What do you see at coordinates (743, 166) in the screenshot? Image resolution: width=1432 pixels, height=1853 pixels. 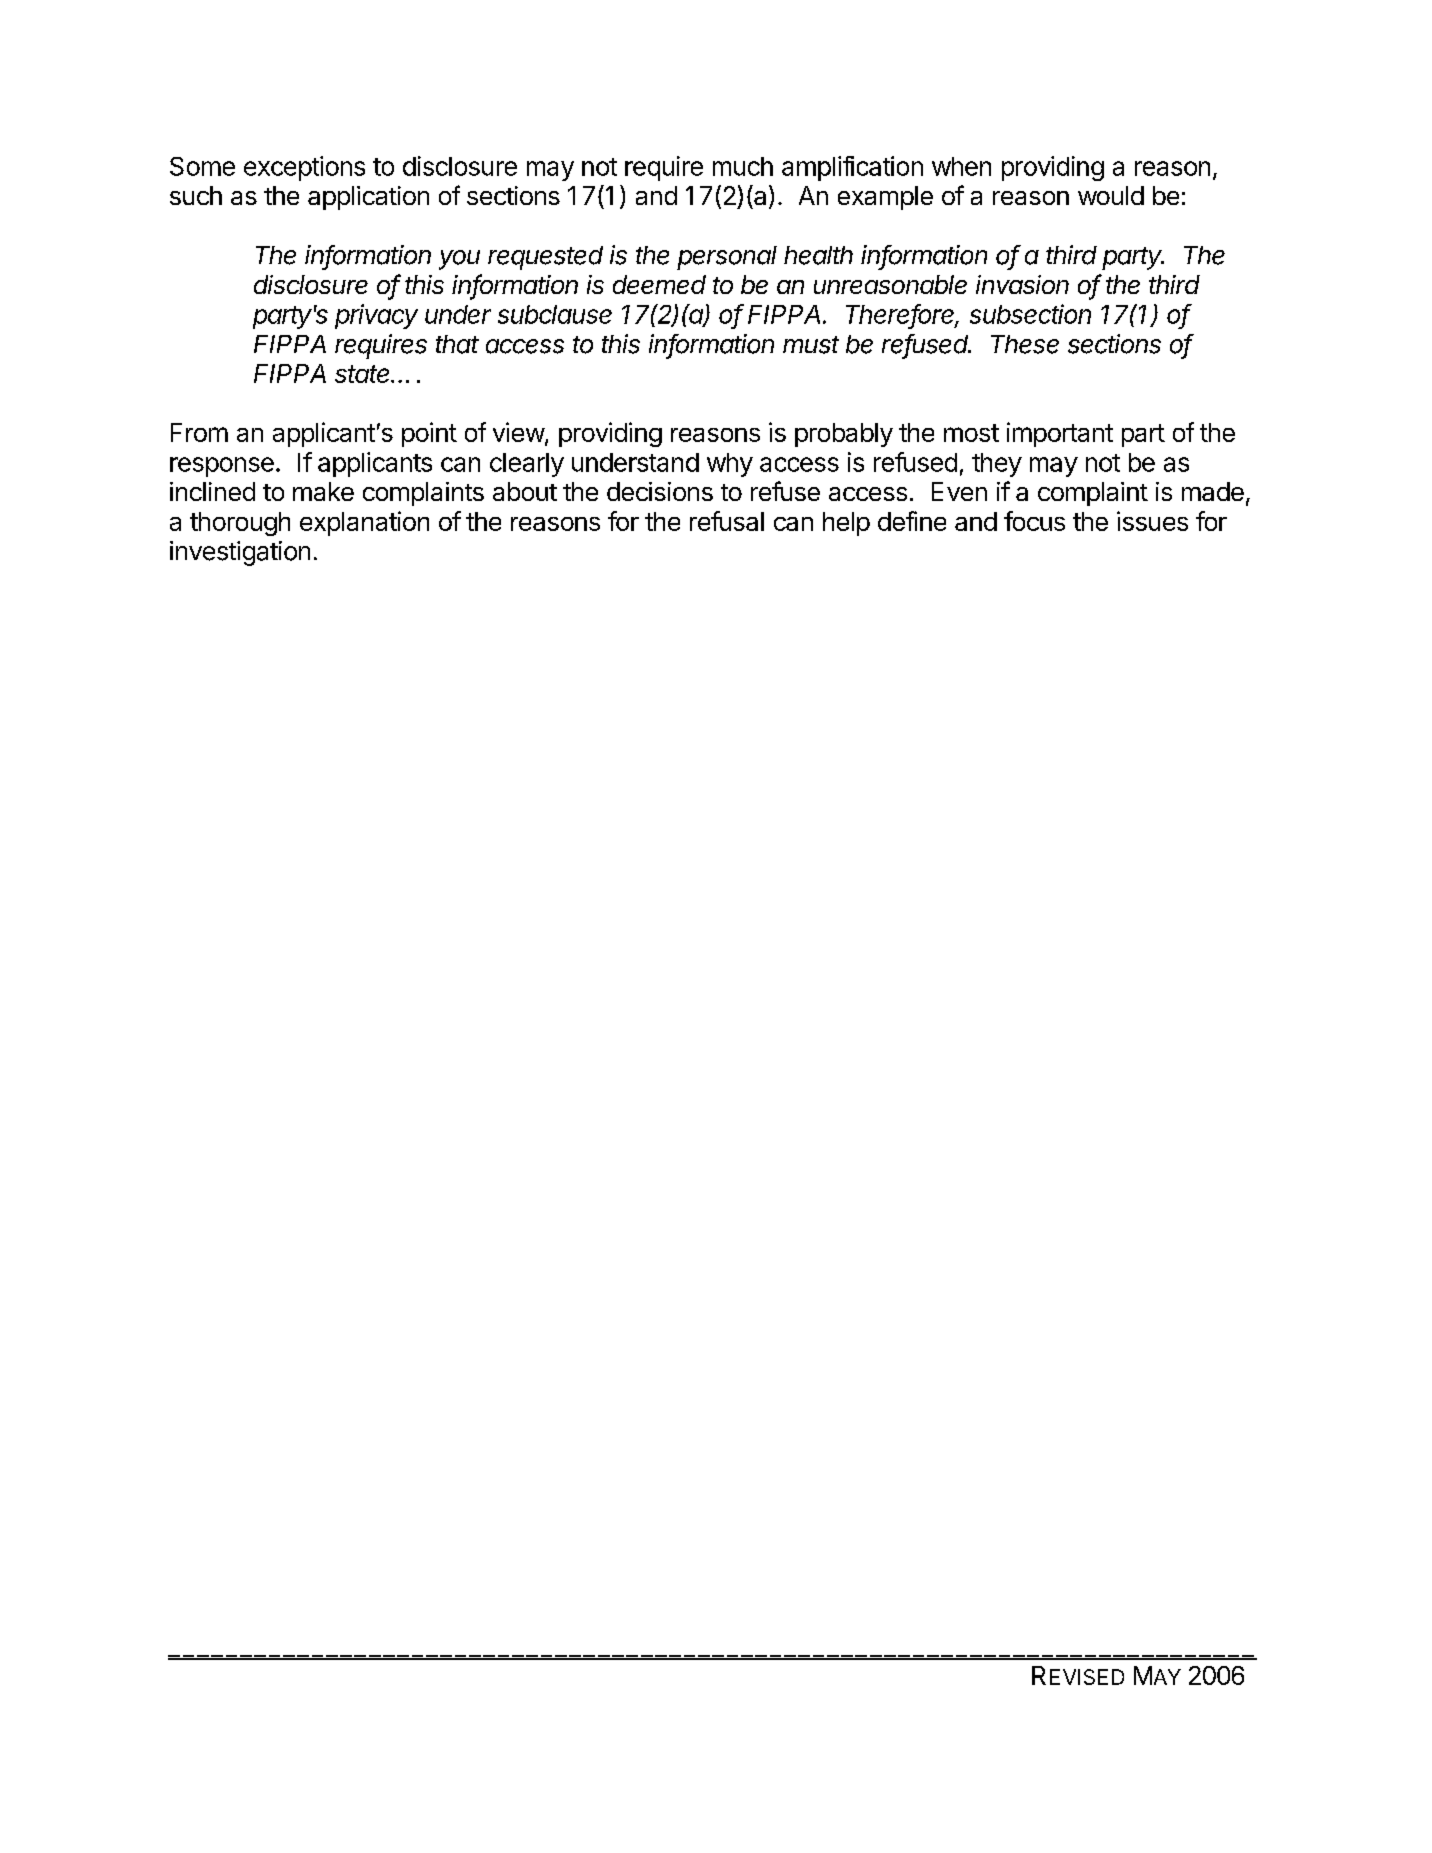 I see `much` at bounding box center [743, 166].
